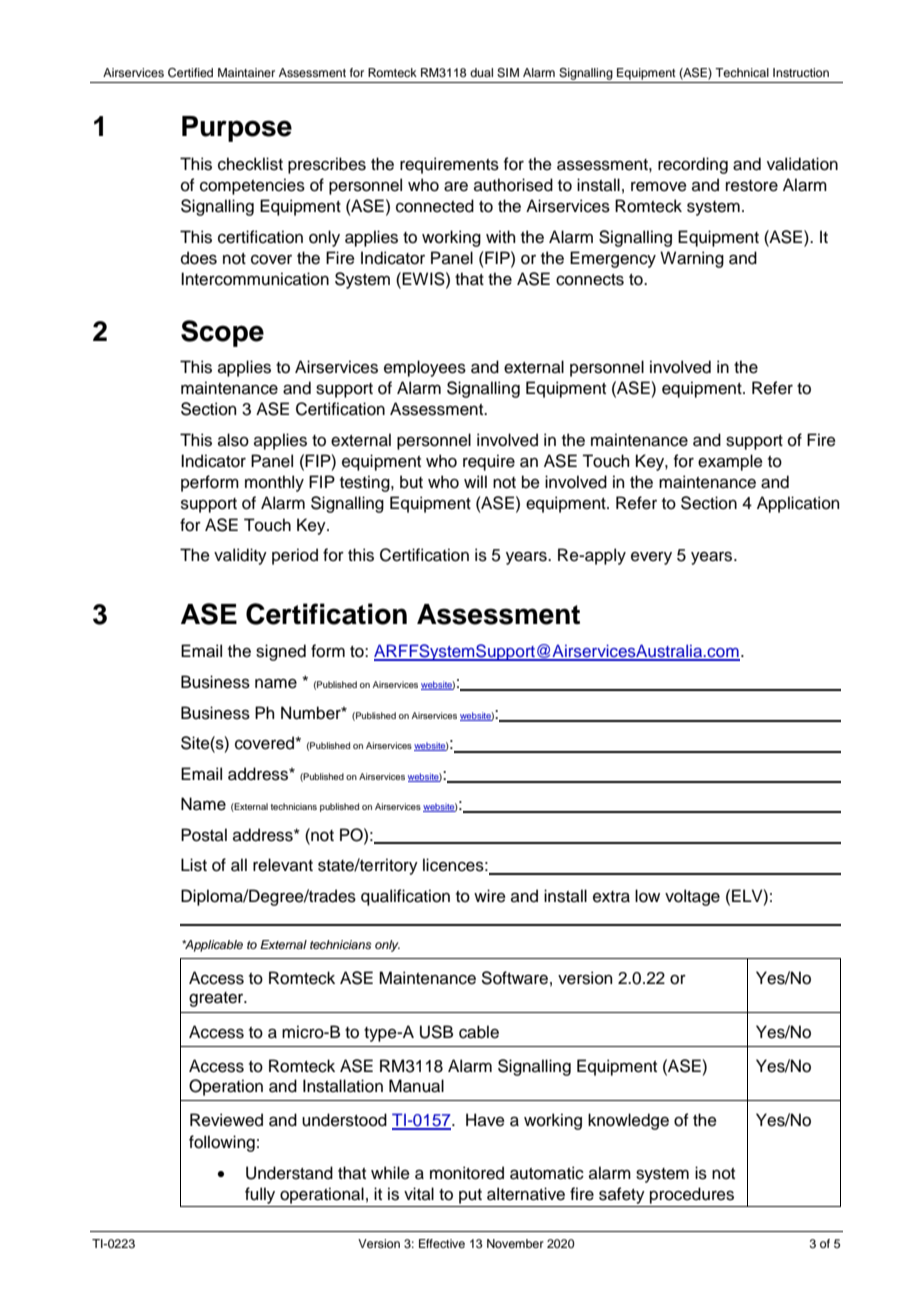 Image resolution: width=924 pixels, height=1308 pixels. What do you see at coordinates (425, 368) in the screenshot?
I see `employees` at bounding box center [425, 368].
